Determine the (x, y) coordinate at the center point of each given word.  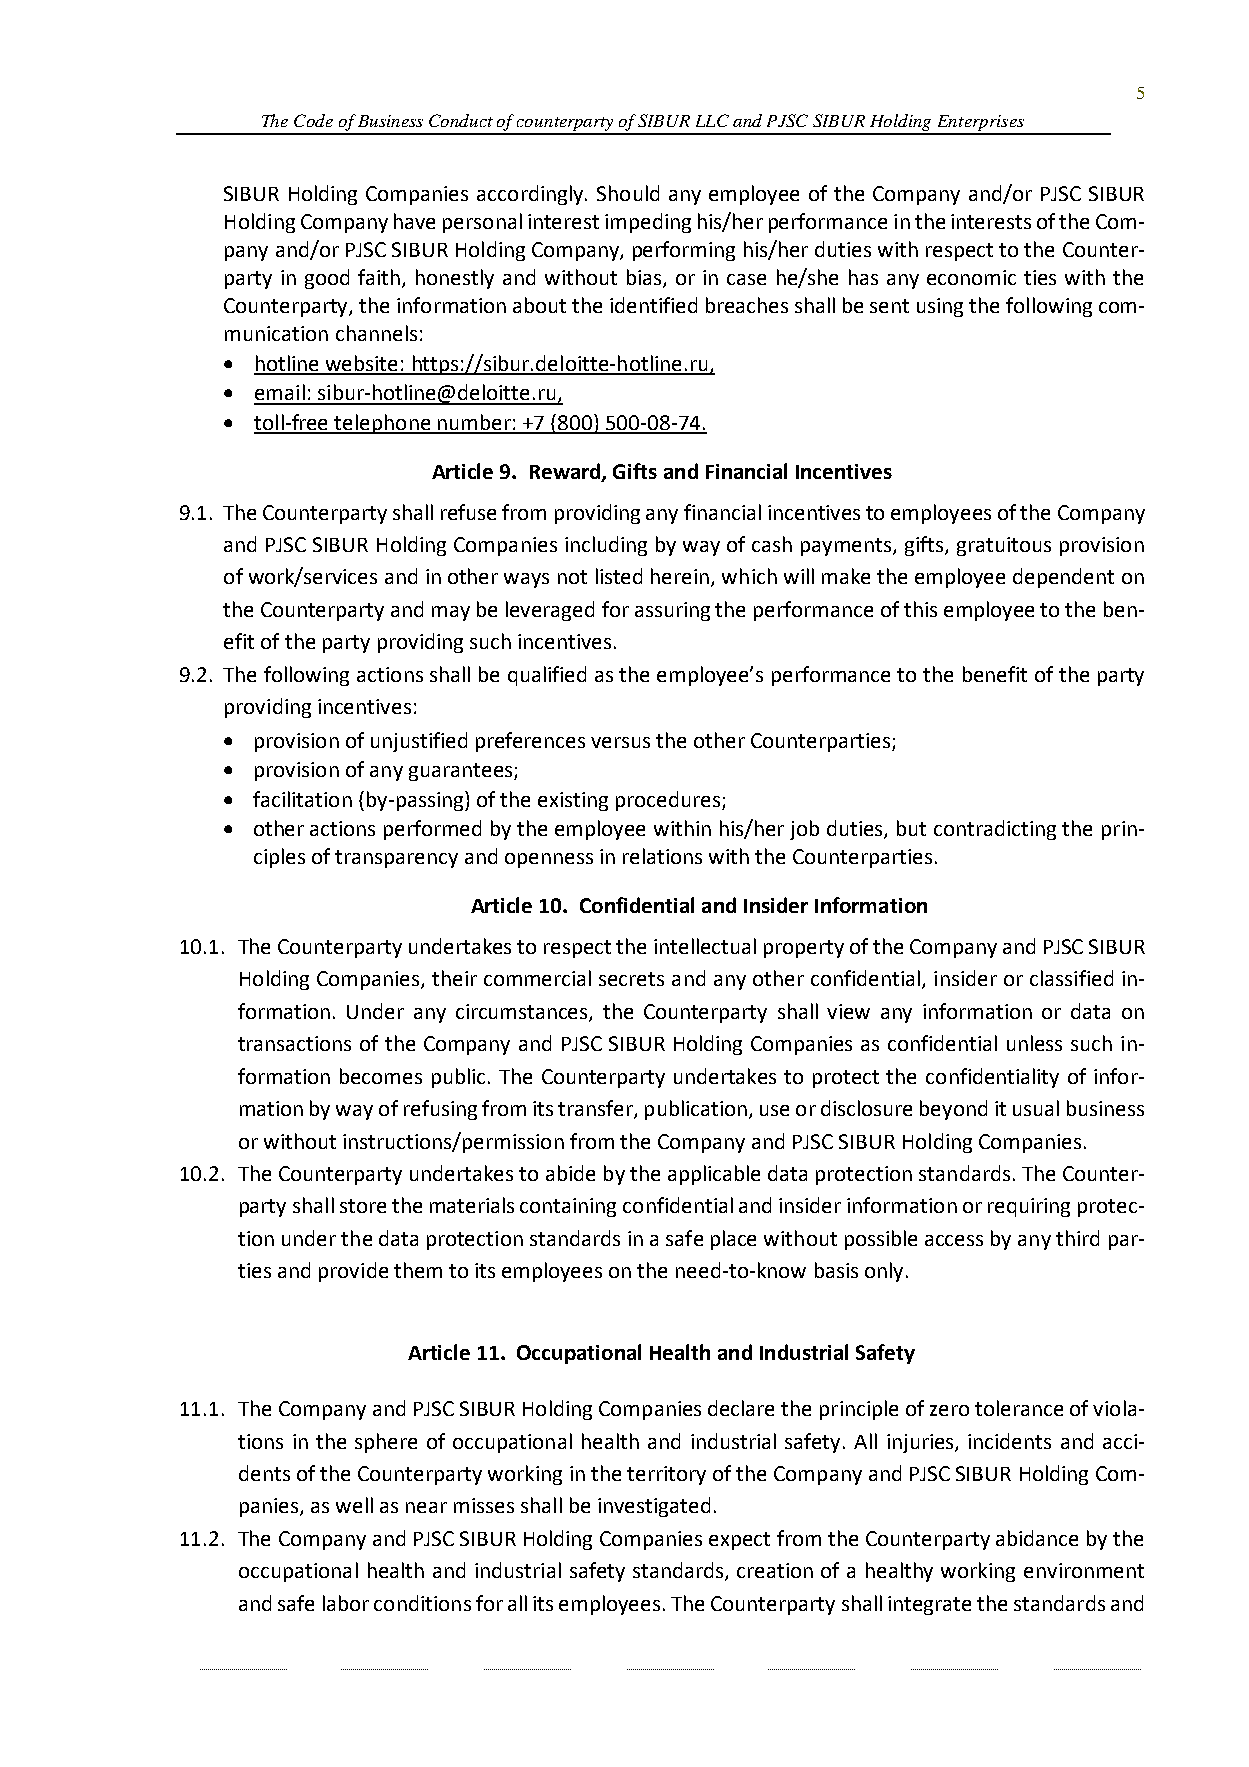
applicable (714, 1175)
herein (681, 577)
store (363, 1206)
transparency (396, 859)
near (426, 1507)
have (414, 221)
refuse (468, 512)
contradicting (995, 830)
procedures (668, 801)
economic (971, 277)
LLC (712, 120)
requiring (1029, 1207)
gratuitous (1004, 546)
